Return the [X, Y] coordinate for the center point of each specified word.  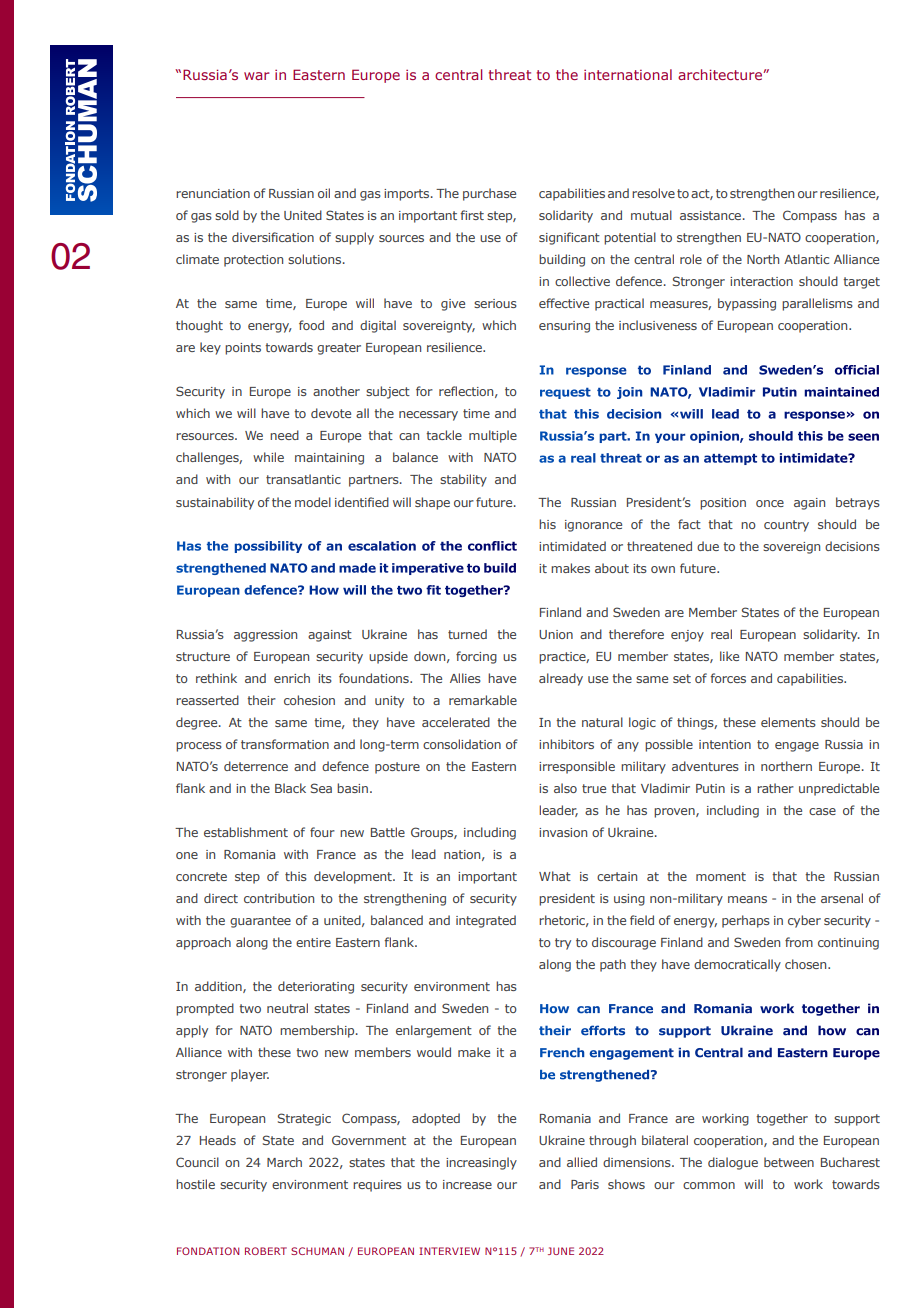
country [786, 526]
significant [569, 238]
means [747, 899]
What [555, 876]
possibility [268, 547]
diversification [273, 237]
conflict [492, 546]
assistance [712, 215]
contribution [279, 898]
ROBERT [266, 1251]
